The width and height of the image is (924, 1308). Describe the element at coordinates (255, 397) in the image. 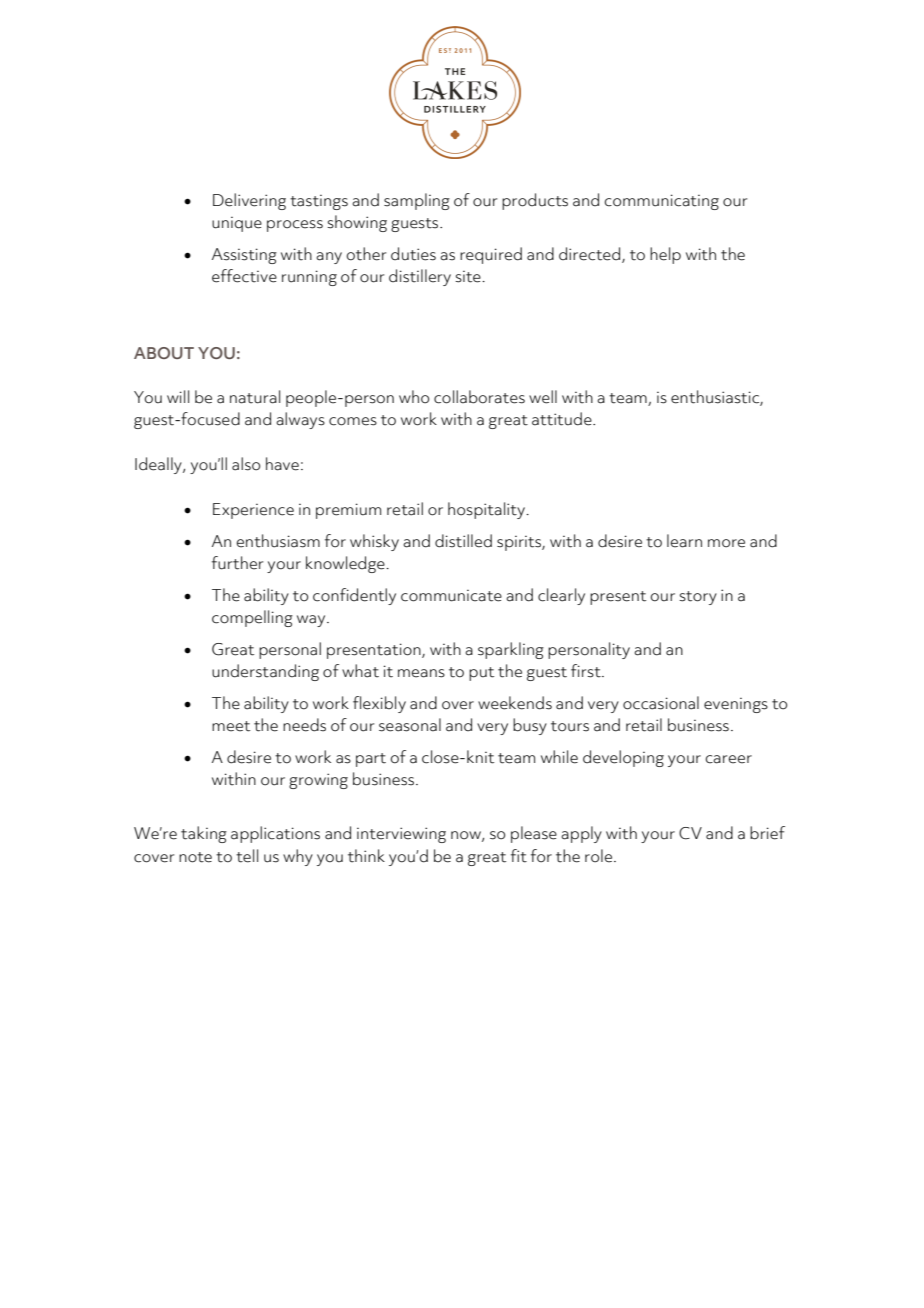

I see `natural` at that location.
